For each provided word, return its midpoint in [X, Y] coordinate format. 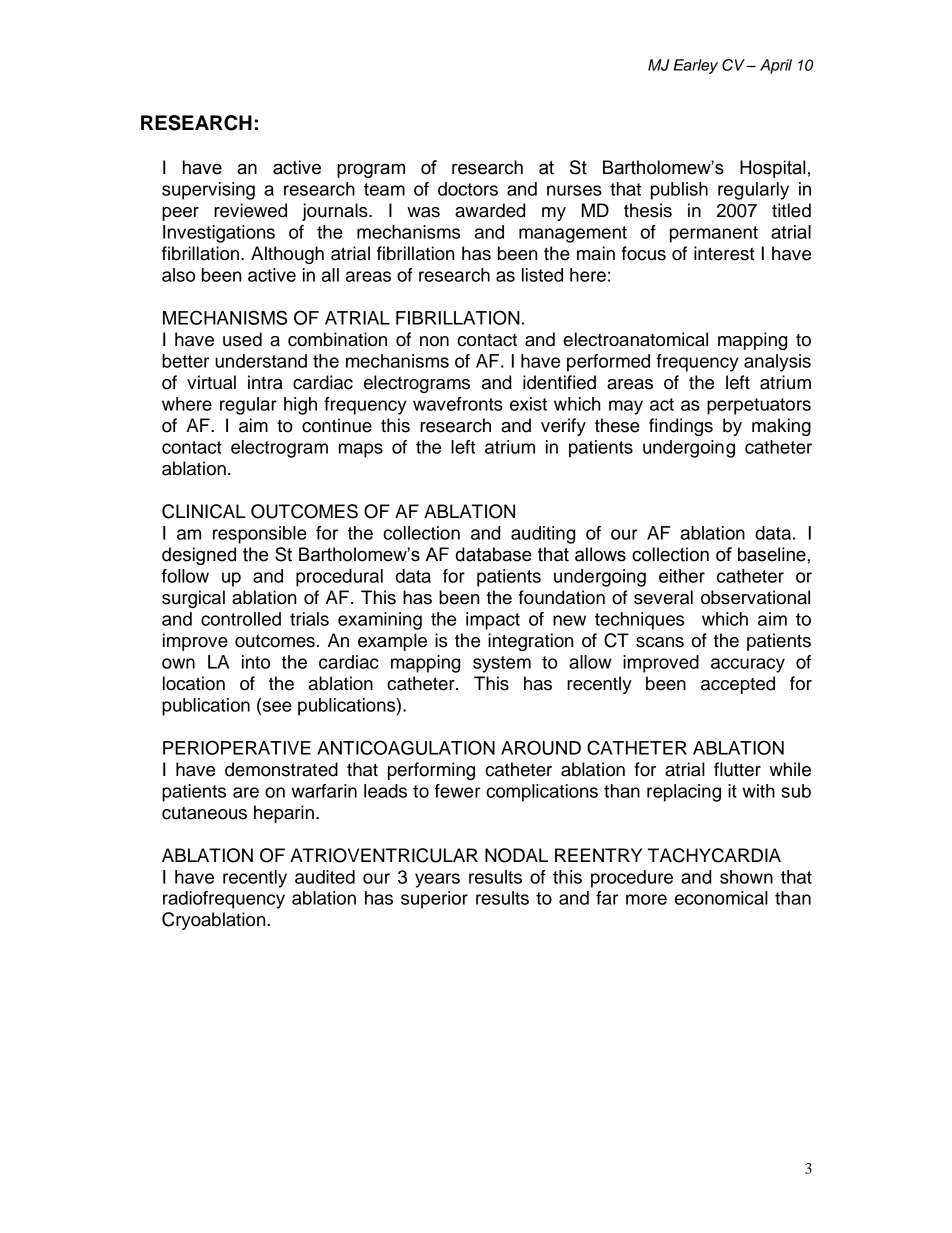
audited [325, 877]
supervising [208, 191]
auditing [543, 535]
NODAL [516, 855]
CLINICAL [204, 511]
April [776, 66]
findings [681, 427]
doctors [468, 189]
